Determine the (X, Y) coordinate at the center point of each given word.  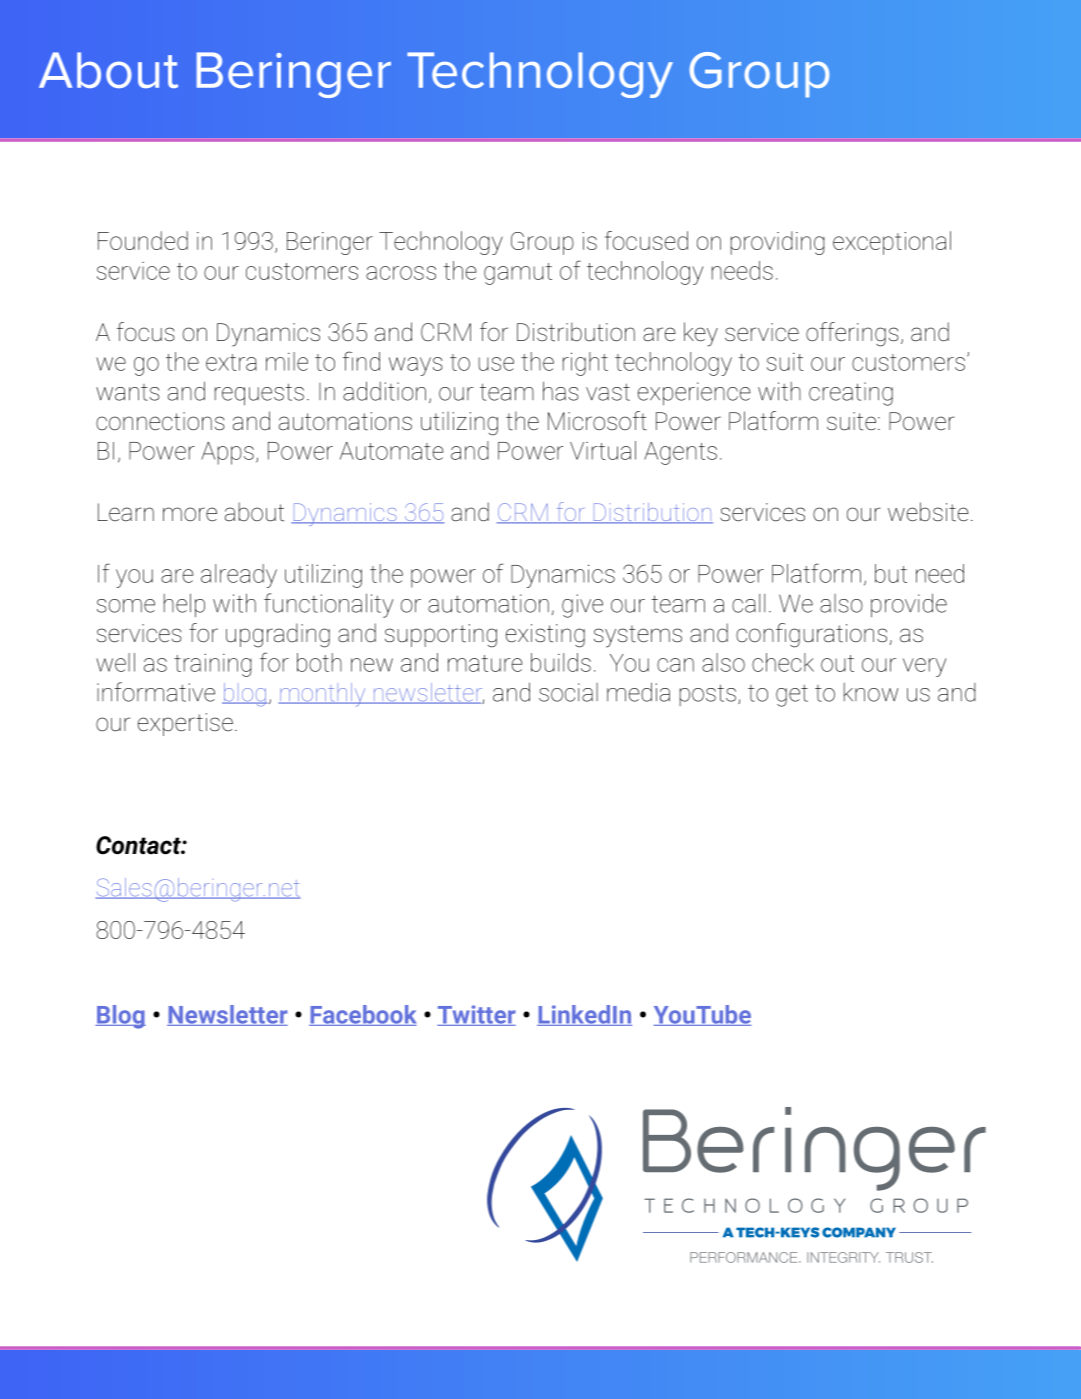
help (184, 605)
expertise (185, 724)
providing (777, 243)
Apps (227, 453)
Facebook (363, 1015)
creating (851, 394)
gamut (518, 274)
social (568, 692)
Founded (143, 240)
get (792, 696)
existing (545, 636)
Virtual (603, 450)
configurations (811, 635)
